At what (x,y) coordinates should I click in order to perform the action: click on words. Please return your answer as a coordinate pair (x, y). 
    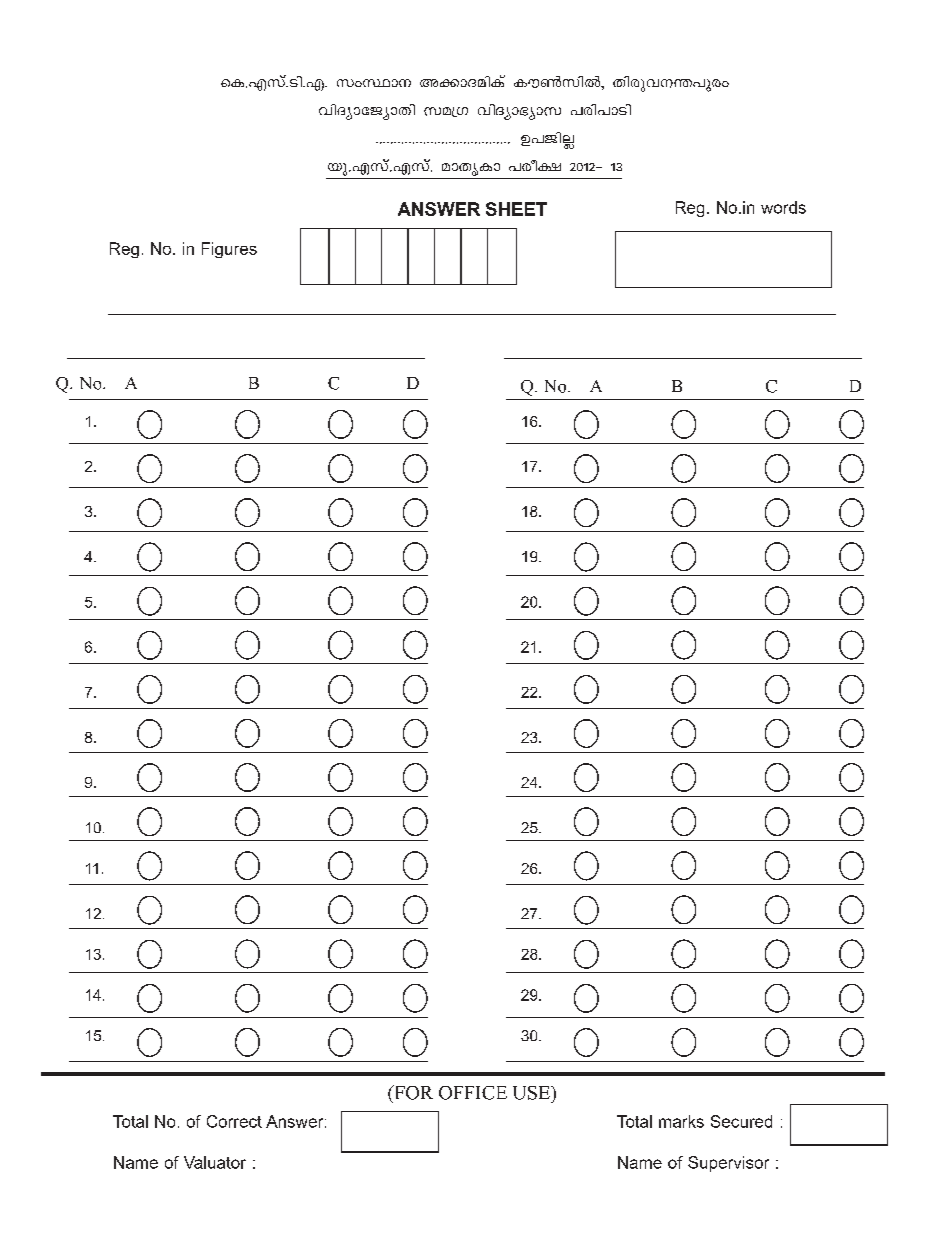
    Looking at the image, I should click on (783, 207).
